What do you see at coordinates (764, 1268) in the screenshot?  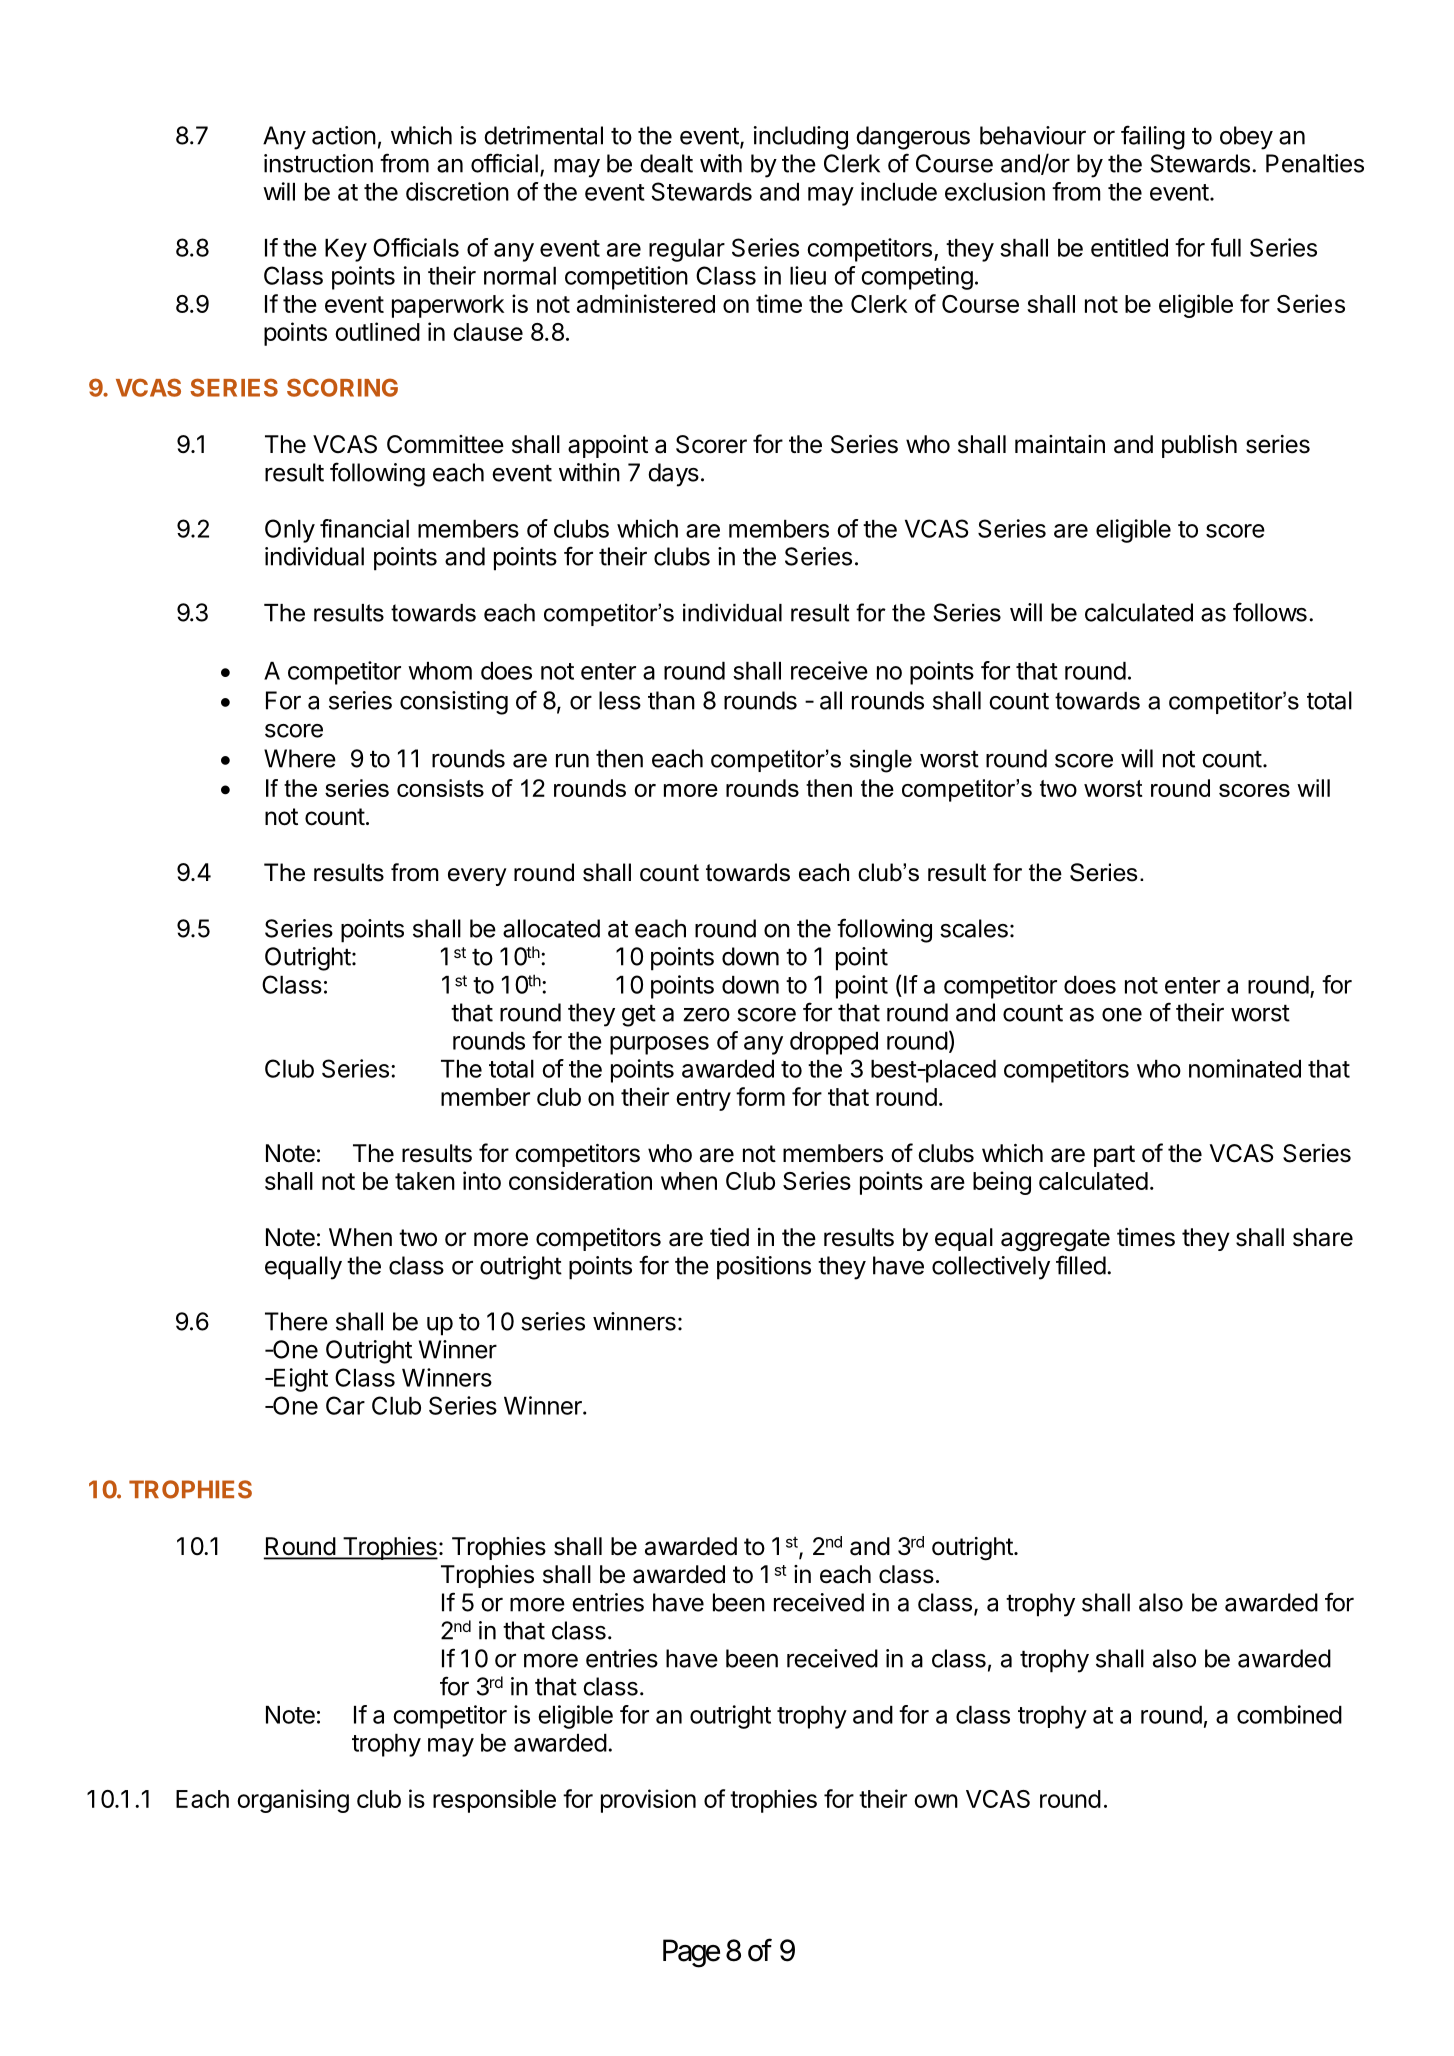 I see `positions` at bounding box center [764, 1268].
